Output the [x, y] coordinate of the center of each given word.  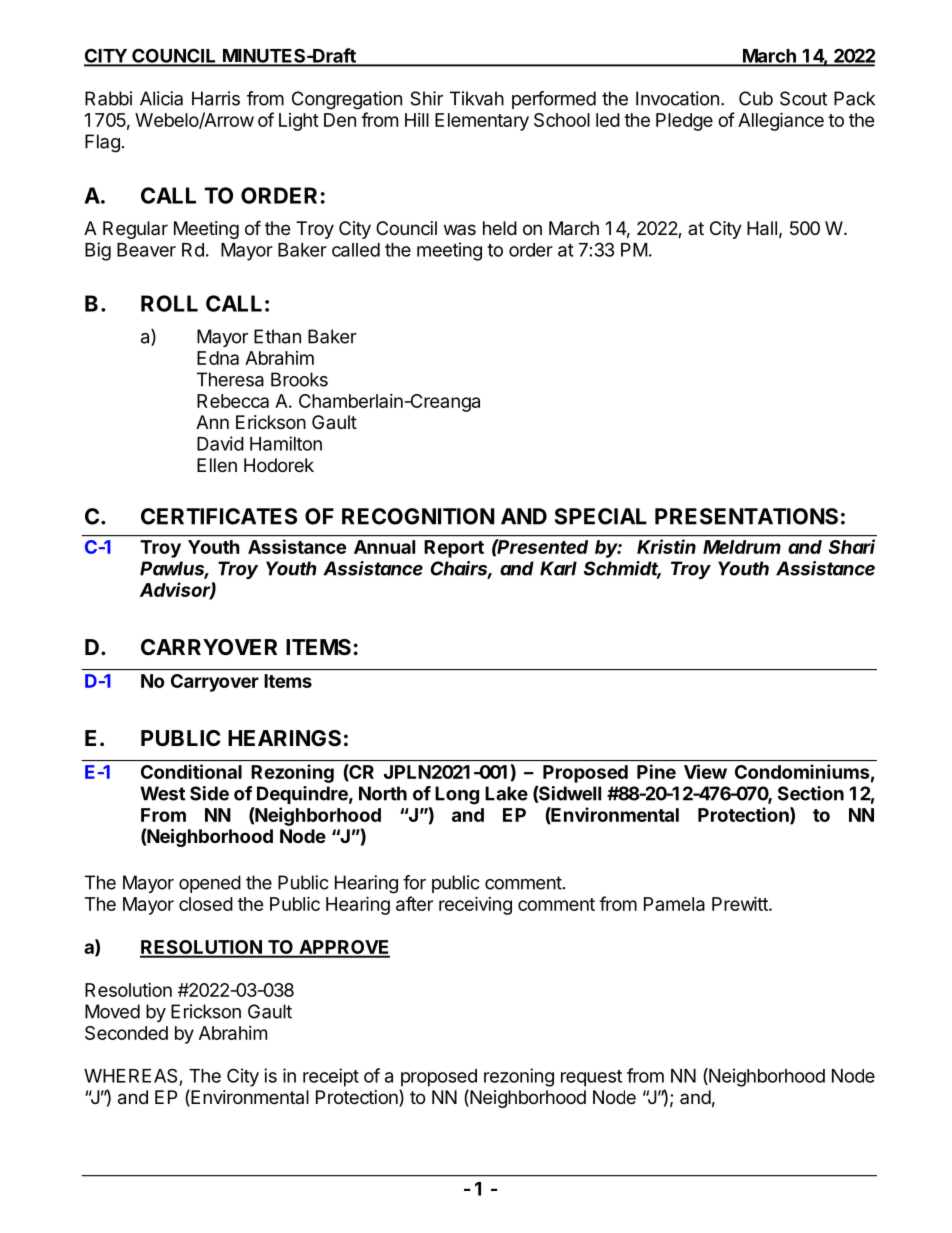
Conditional [191, 771]
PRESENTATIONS [746, 516]
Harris [216, 98]
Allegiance [781, 121]
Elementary [482, 122]
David [220, 443]
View [705, 771]
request [591, 1078]
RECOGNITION [418, 516]
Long [457, 795]
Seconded [126, 1033]
